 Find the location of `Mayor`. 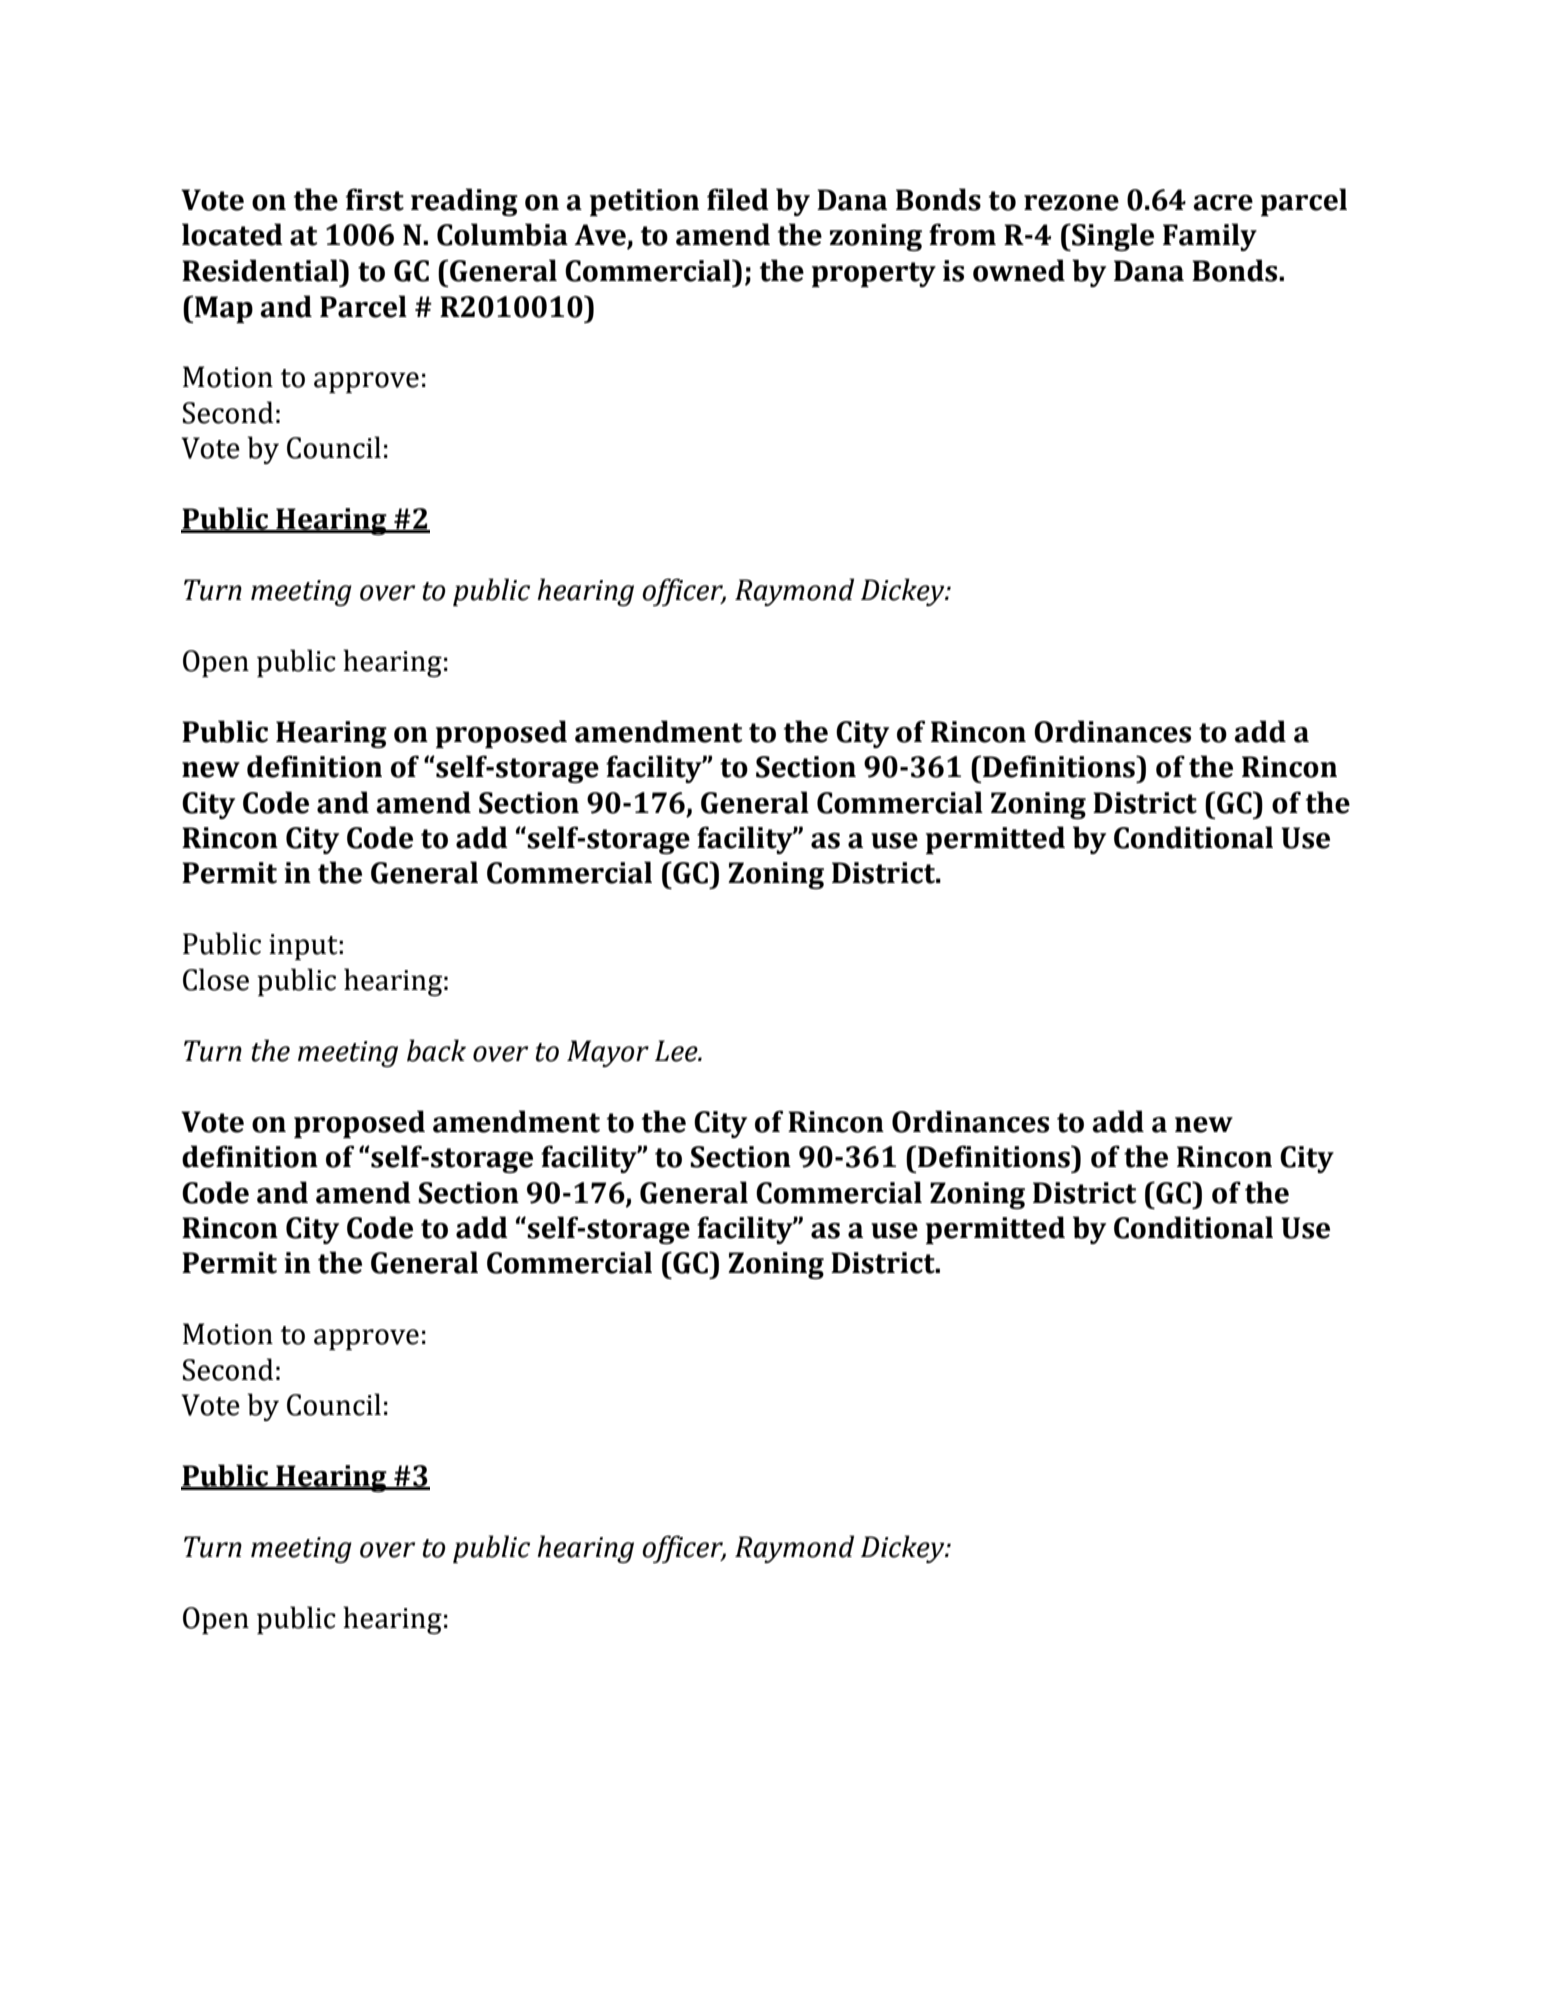

Mayor is located at coordinates (608, 1053).
